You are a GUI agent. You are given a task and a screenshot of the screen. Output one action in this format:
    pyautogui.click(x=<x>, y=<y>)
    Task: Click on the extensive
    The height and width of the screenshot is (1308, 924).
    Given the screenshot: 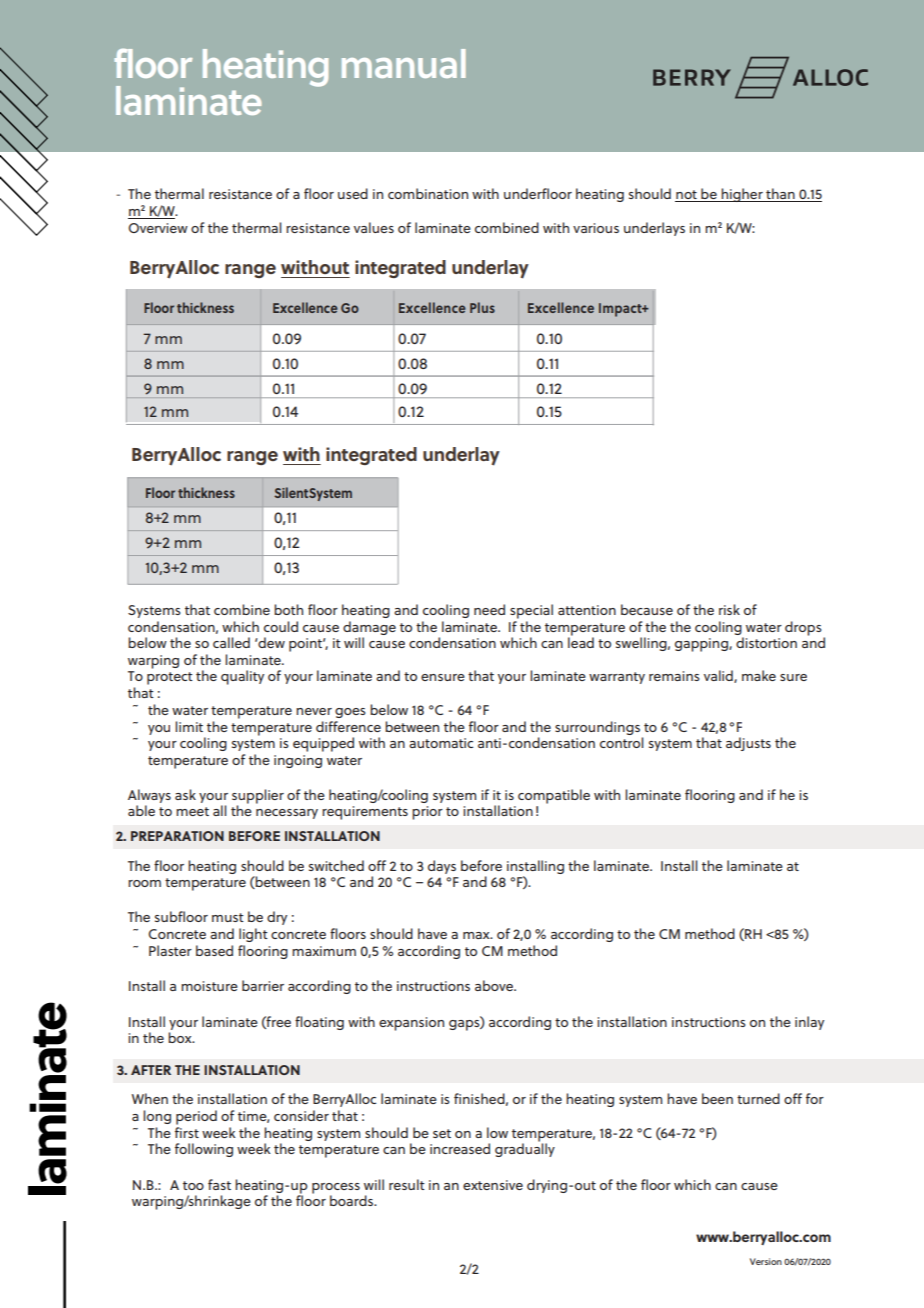 What is the action you would take?
    pyautogui.click(x=493, y=1185)
